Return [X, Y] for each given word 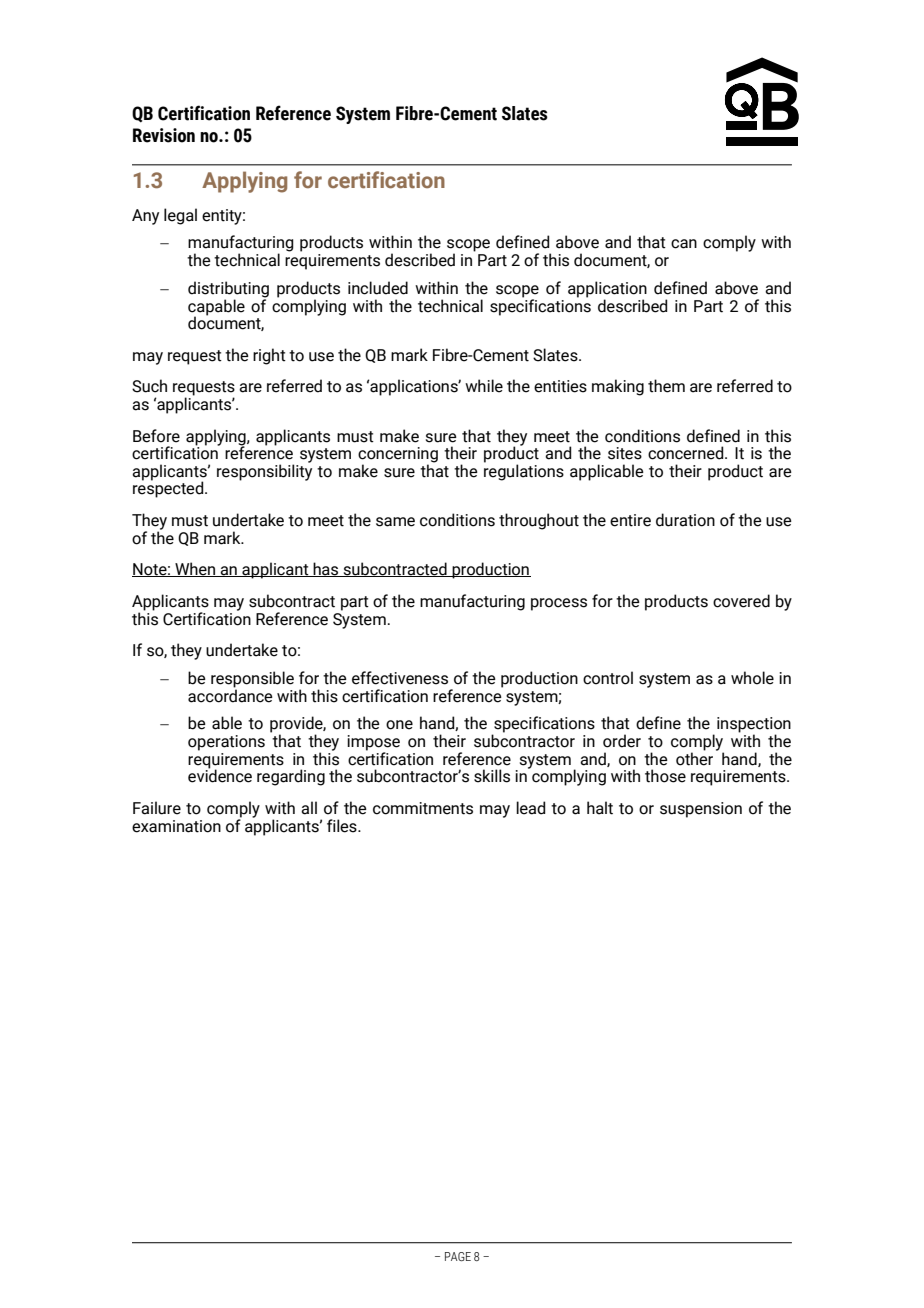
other [694, 758]
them [666, 386]
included [378, 288]
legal [180, 216]
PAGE [458, 1256]
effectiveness [400, 678]
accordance [230, 695]
